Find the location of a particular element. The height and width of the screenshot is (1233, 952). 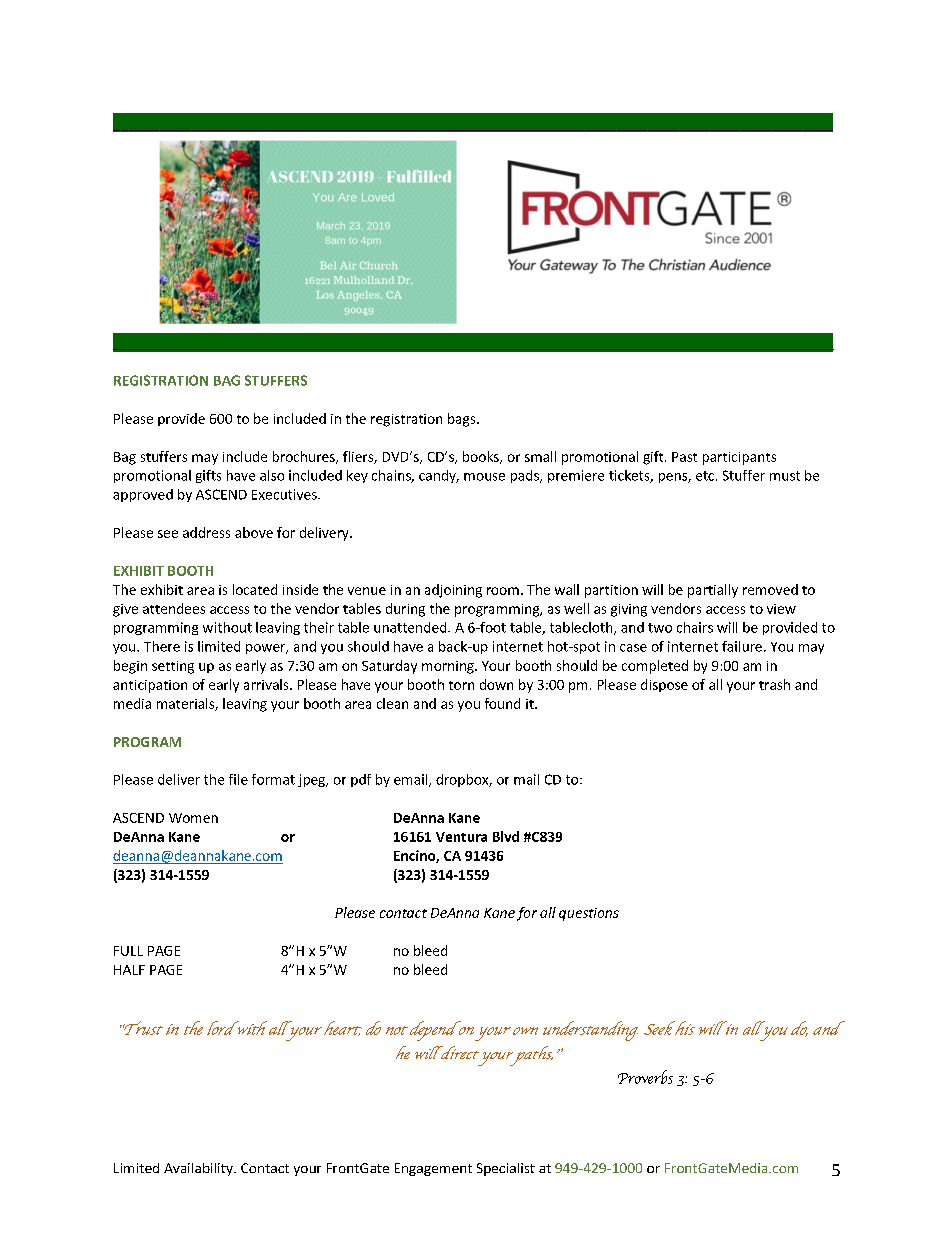

questions is located at coordinates (589, 914).
